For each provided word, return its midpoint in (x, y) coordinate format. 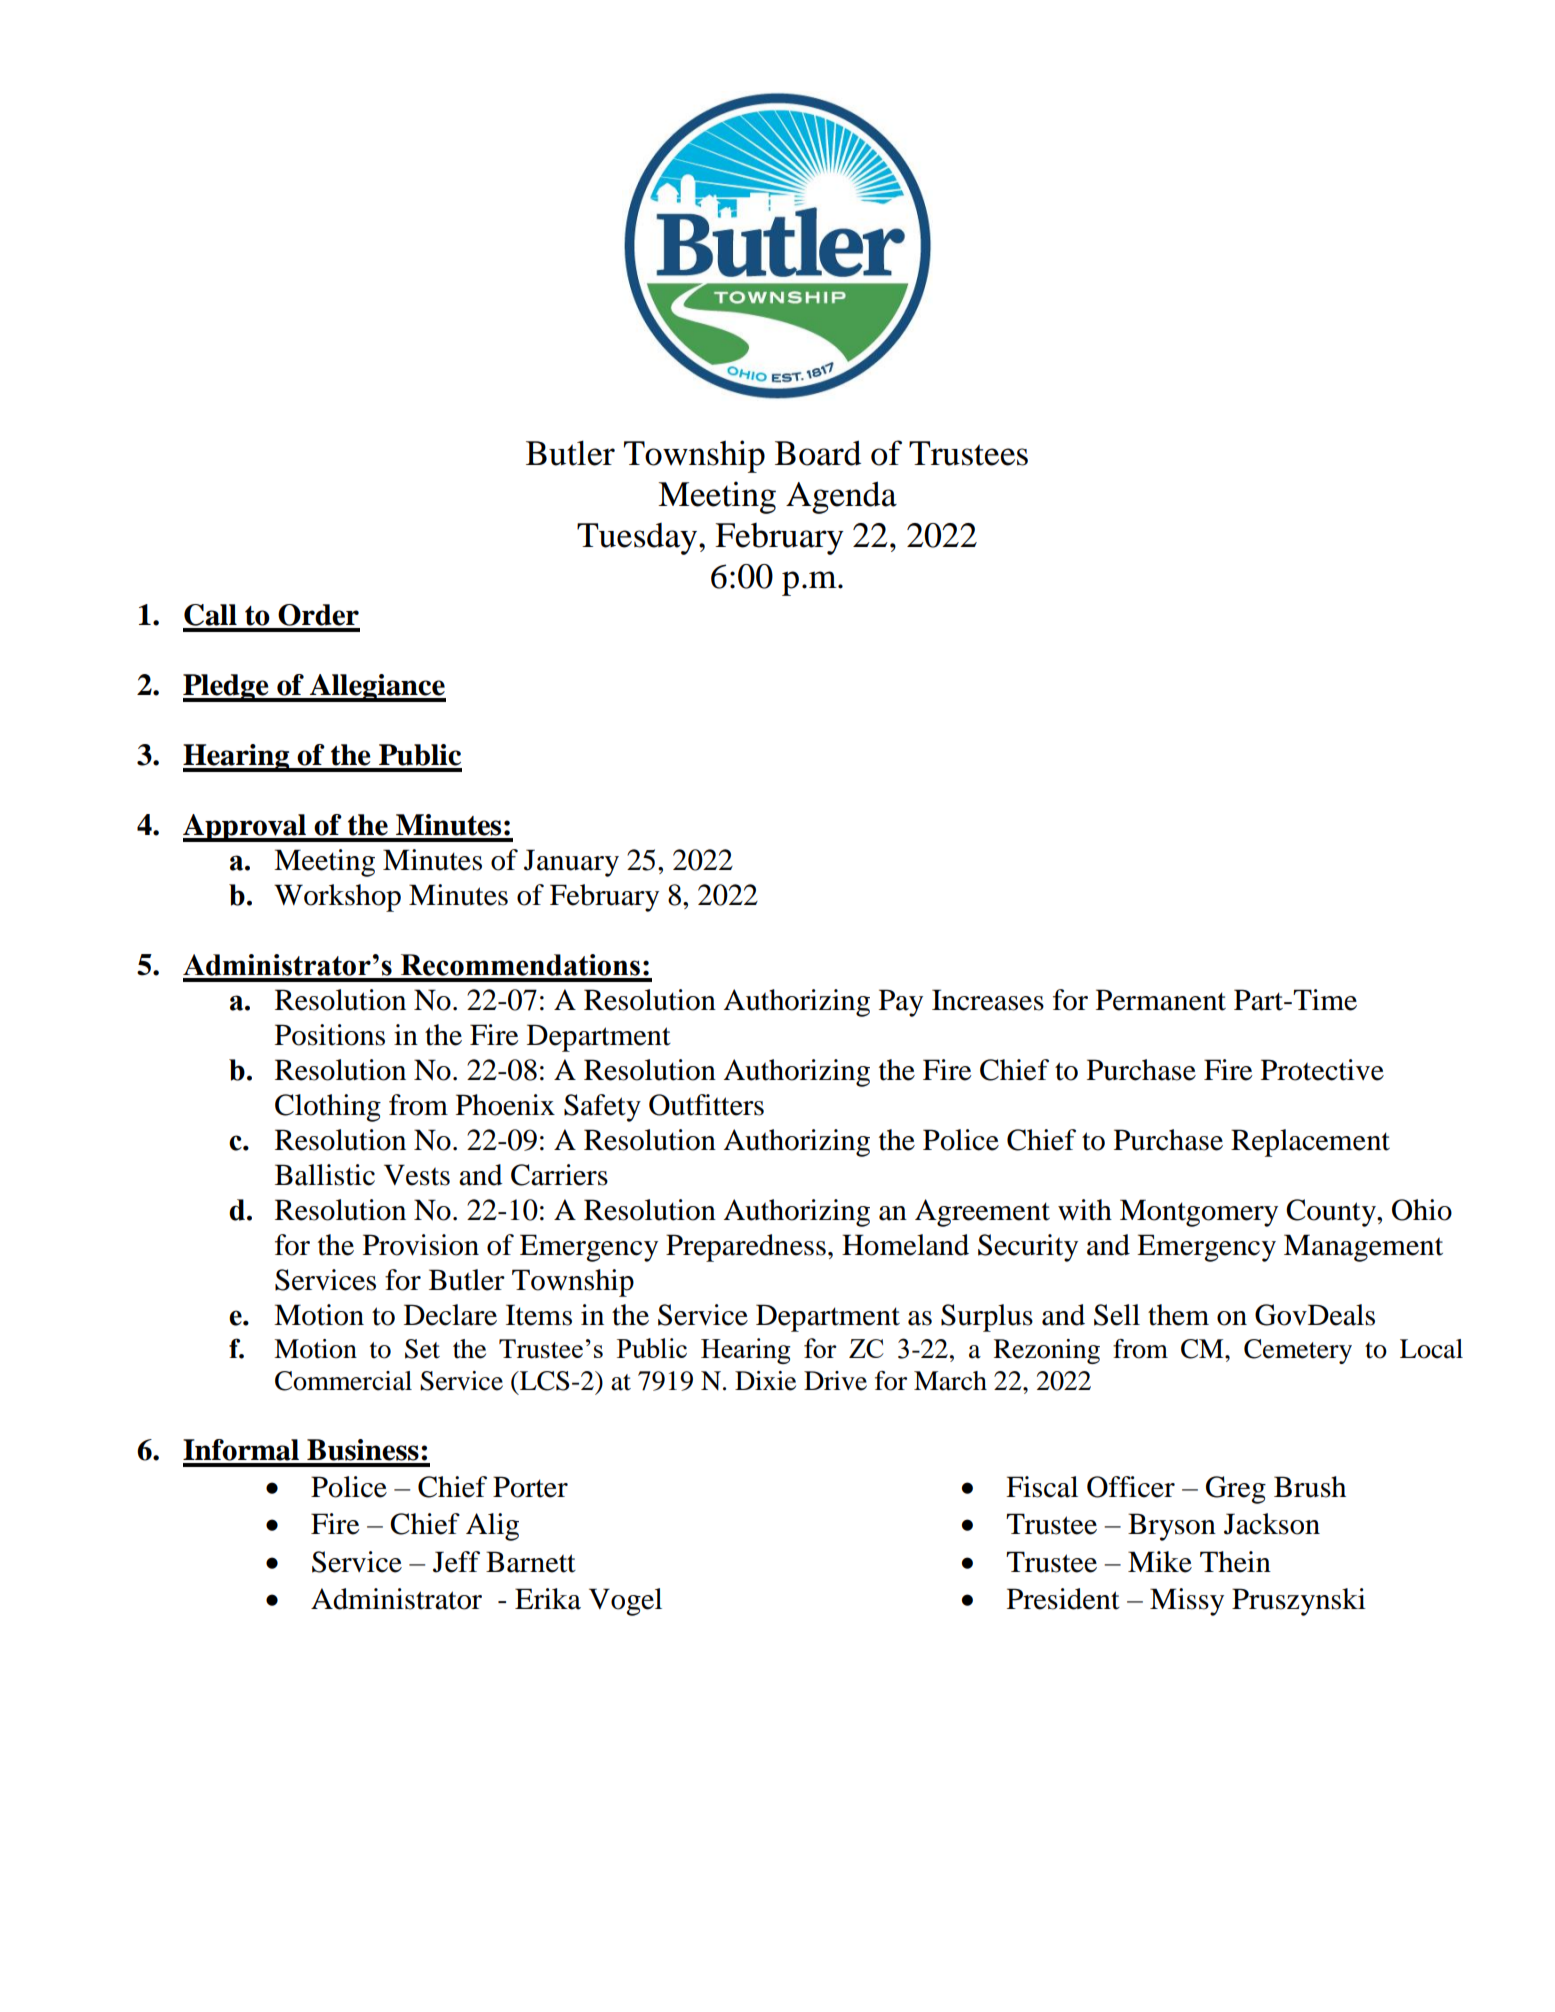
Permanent (1161, 1000)
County (1332, 1213)
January (571, 863)
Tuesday (638, 539)
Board (818, 453)
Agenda (841, 497)
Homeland (905, 1245)
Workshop (337, 898)
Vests (417, 1175)
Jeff (456, 1562)
